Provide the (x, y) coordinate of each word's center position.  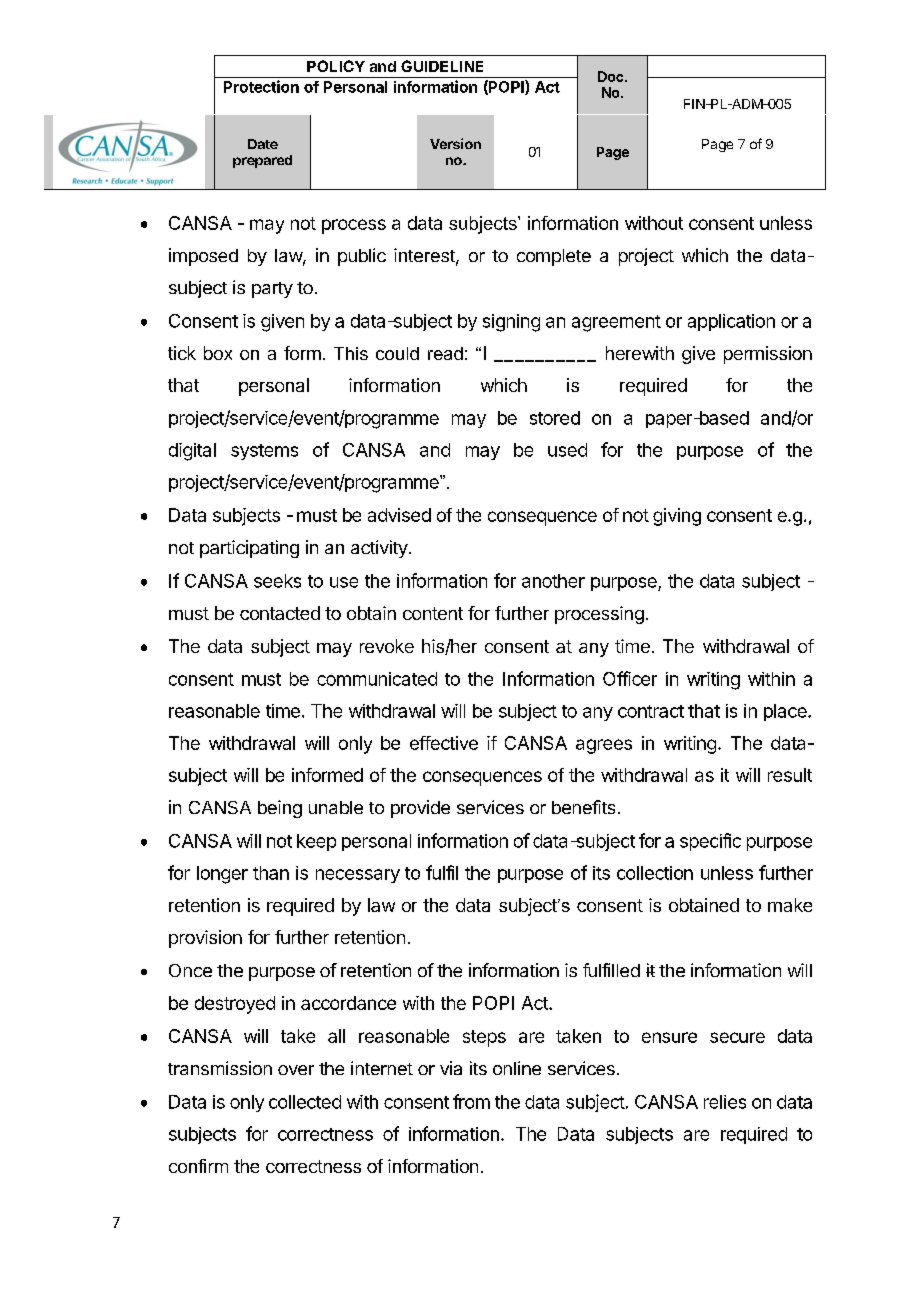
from (471, 1101)
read (445, 353)
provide (420, 809)
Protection (261, 86)
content (433, 613)
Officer (630, 678)
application (731, 322)
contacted (280, 613)
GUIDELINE (442, 66)
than (271, 873)
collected (305, 1102)
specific (710, 842)
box (218, 353)
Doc (612, 76)
